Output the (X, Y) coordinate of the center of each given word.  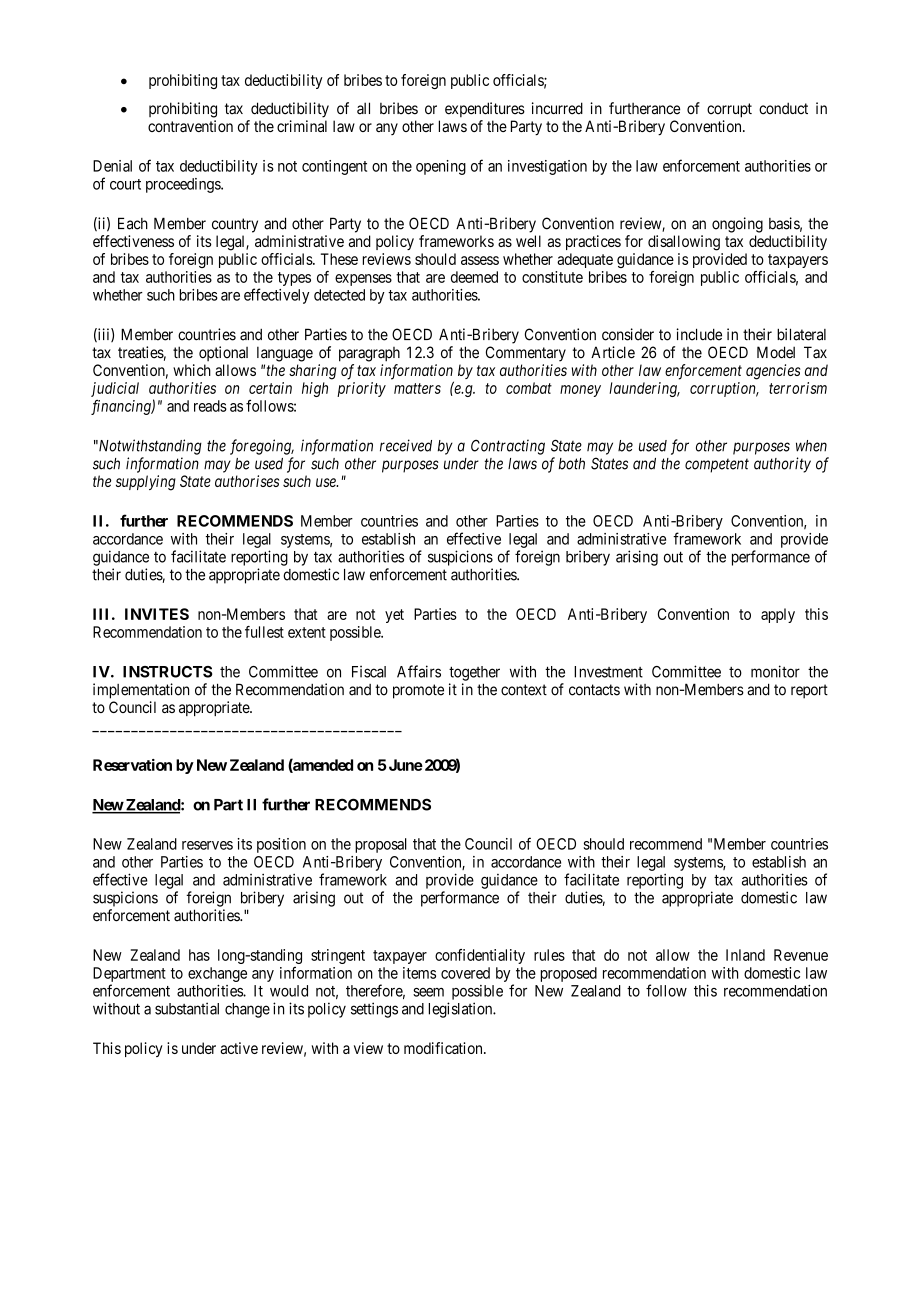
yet (394, 616)
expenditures (485, 109)
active (239, 1048)
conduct (783, 108)
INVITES (157, 614)
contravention (190, 126)
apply (778, 615)
